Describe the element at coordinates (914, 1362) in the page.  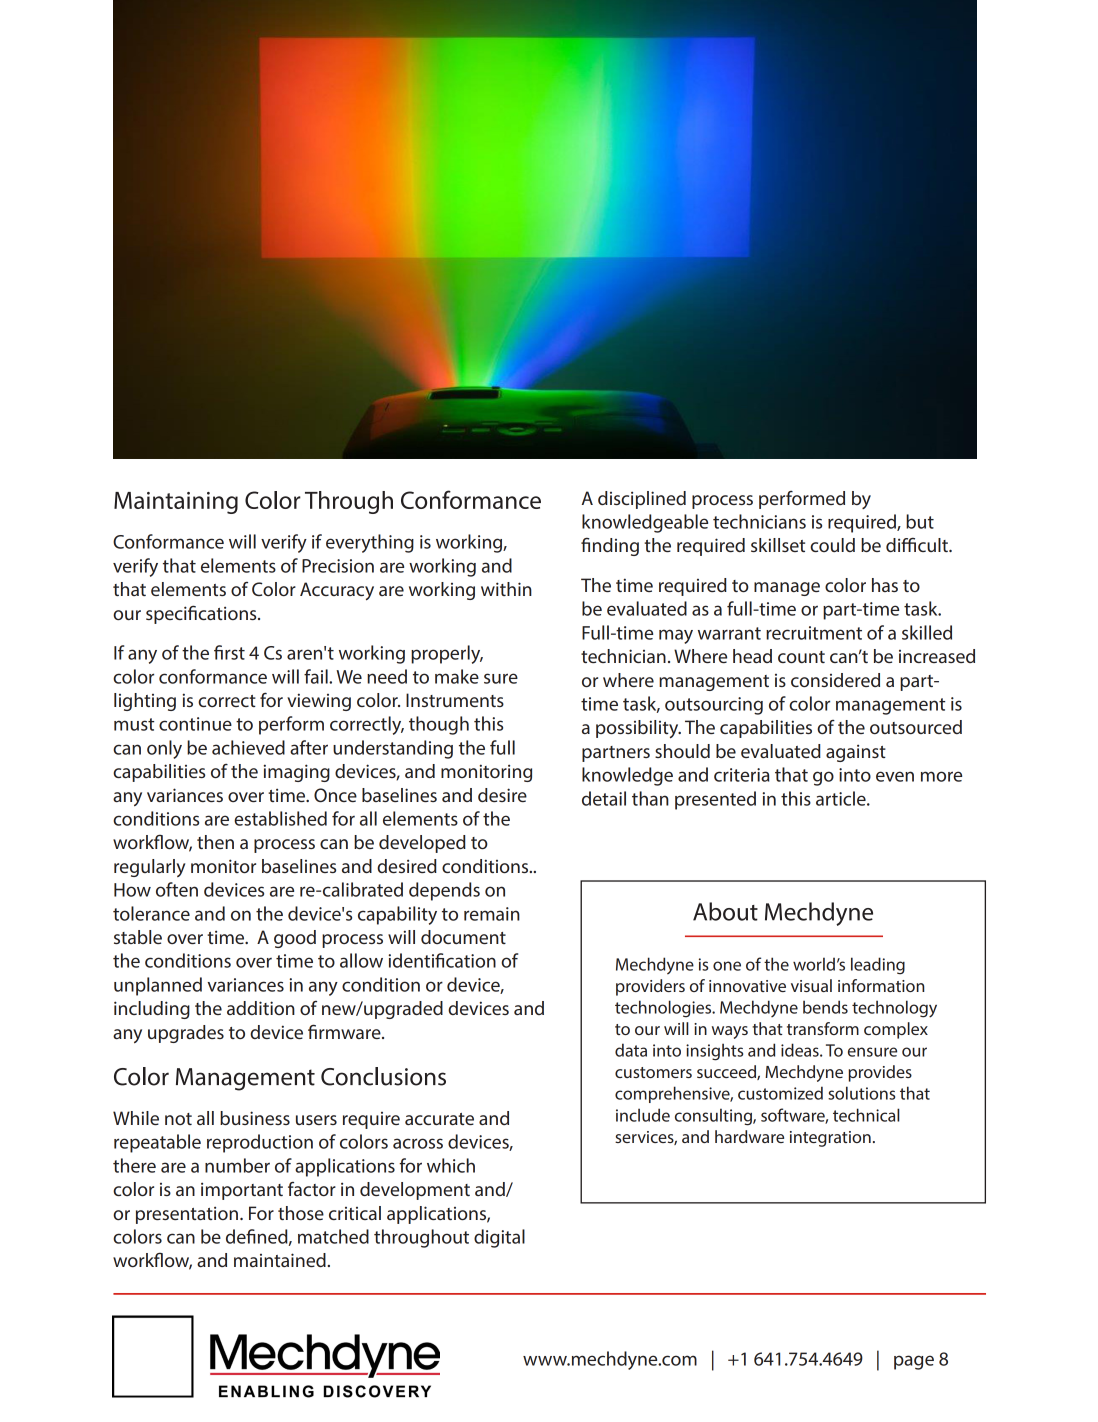
I see `page` at that location.
